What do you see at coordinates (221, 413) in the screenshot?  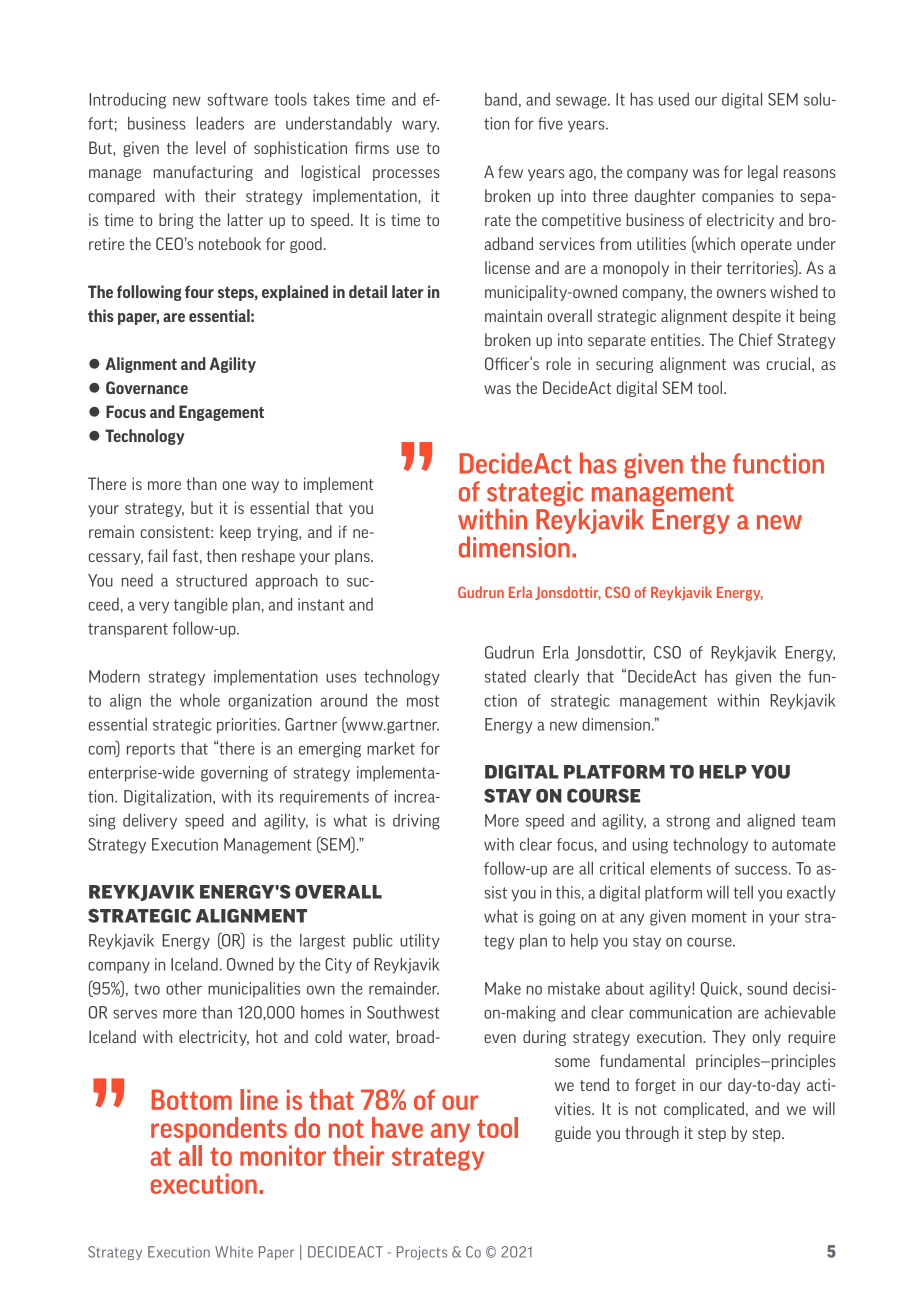 I see `Engagement` at bounding box center [221, 413].
